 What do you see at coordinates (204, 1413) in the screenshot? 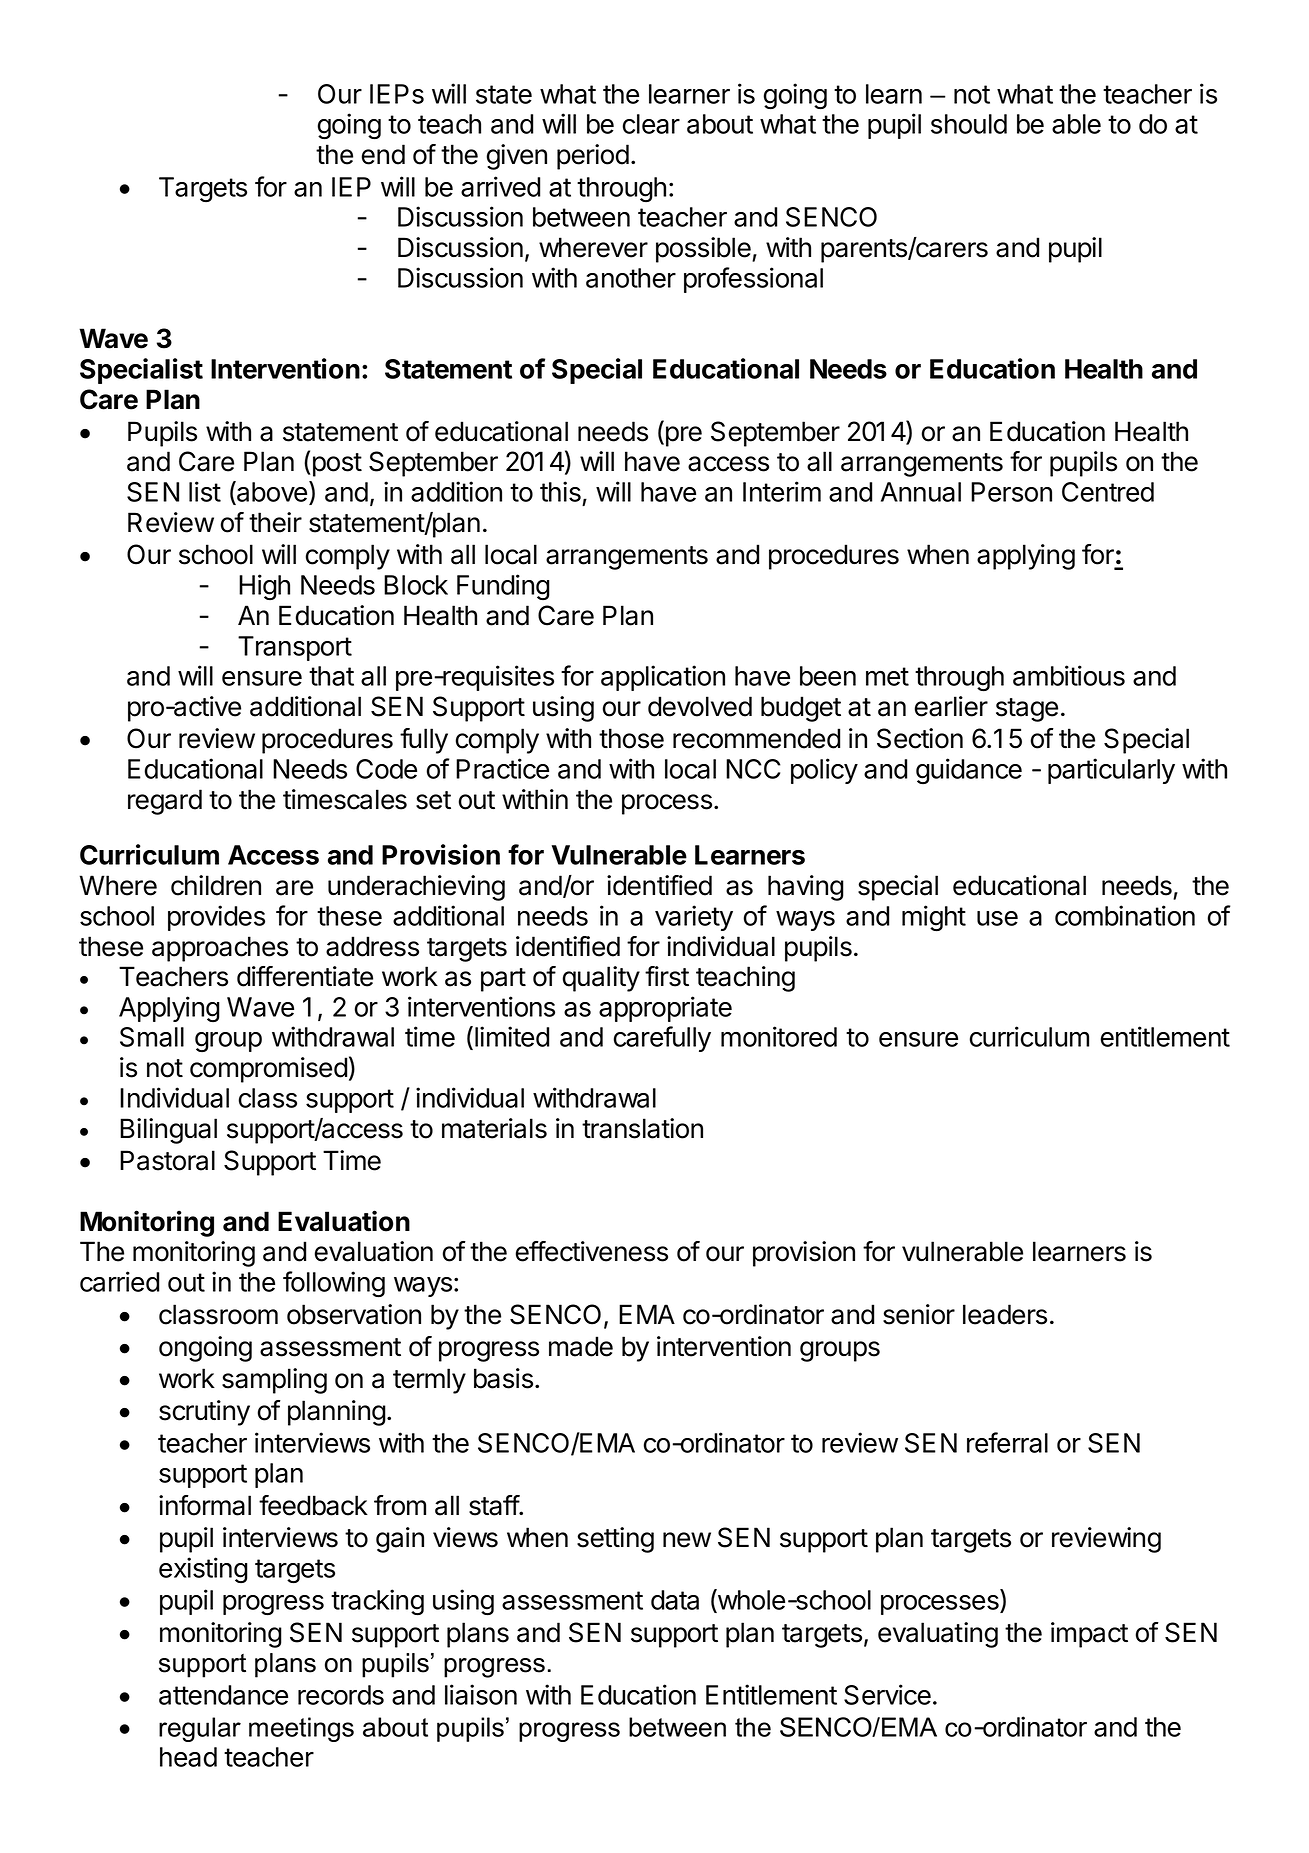
I see `scrutiny` at bounding box center [204, 1413].
